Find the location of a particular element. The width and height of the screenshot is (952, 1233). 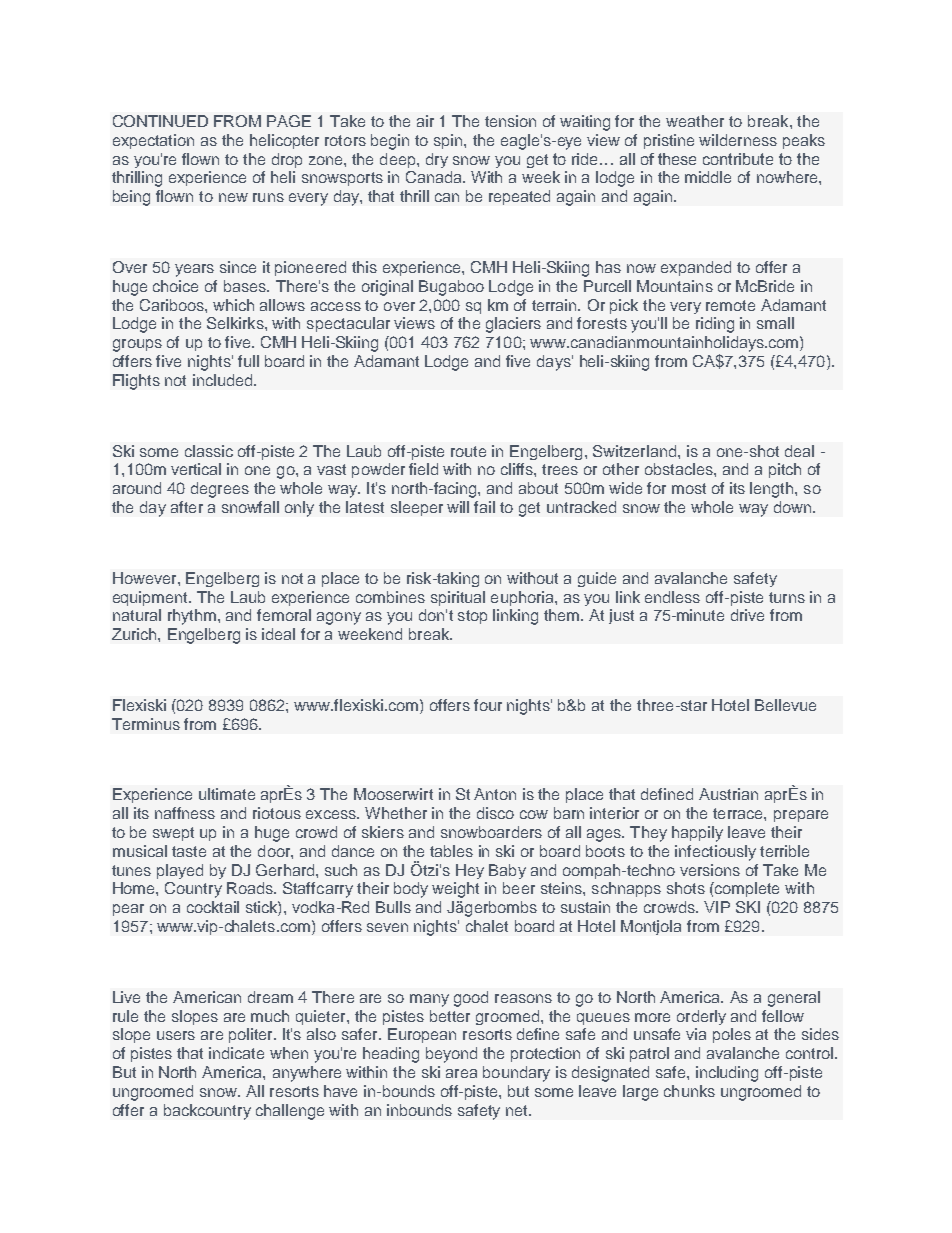

spin is located at coordinates (449, 141).
